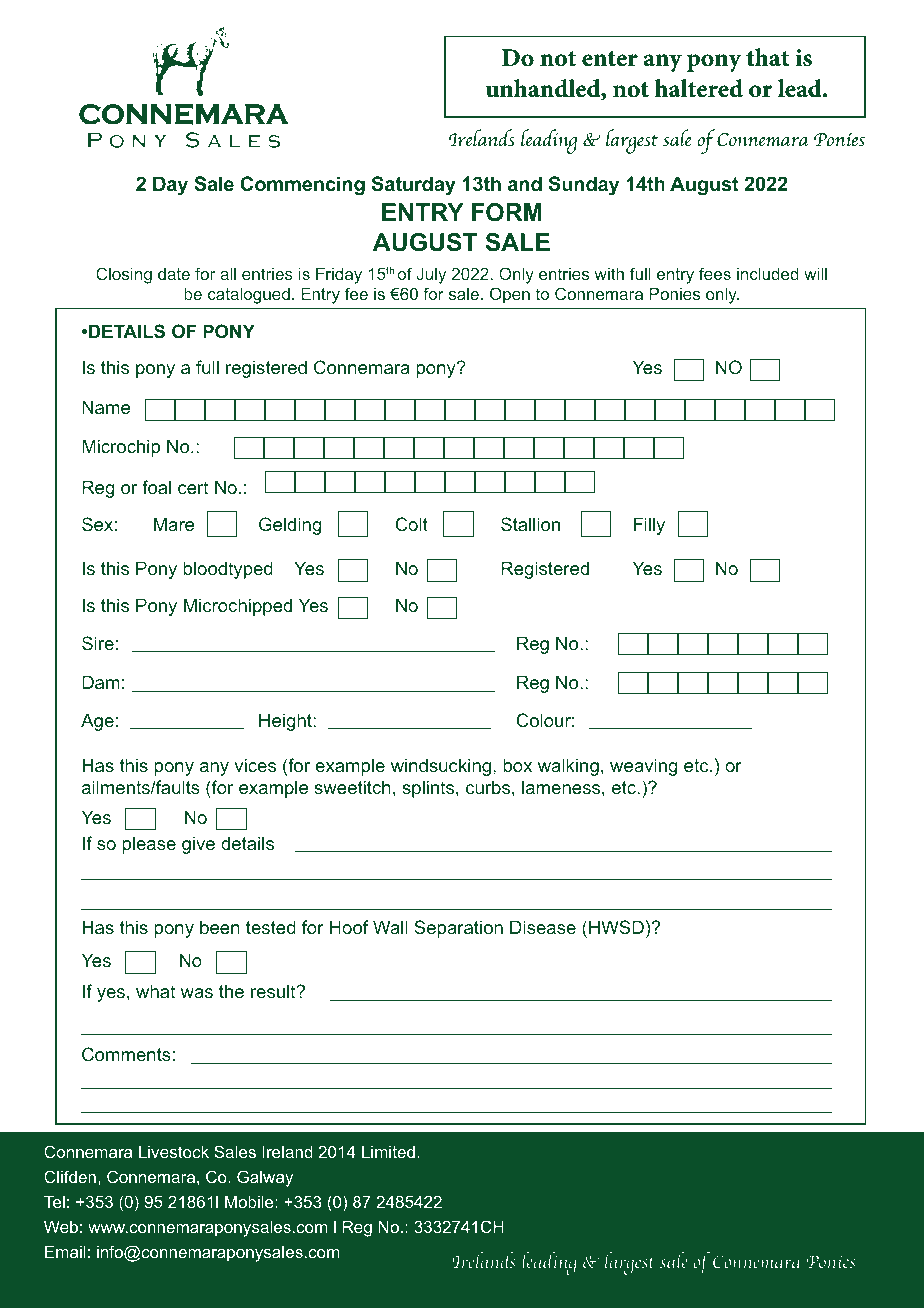  Describe the element at coordinates (302, 186) in the document. I see `Commencing` at that location.
